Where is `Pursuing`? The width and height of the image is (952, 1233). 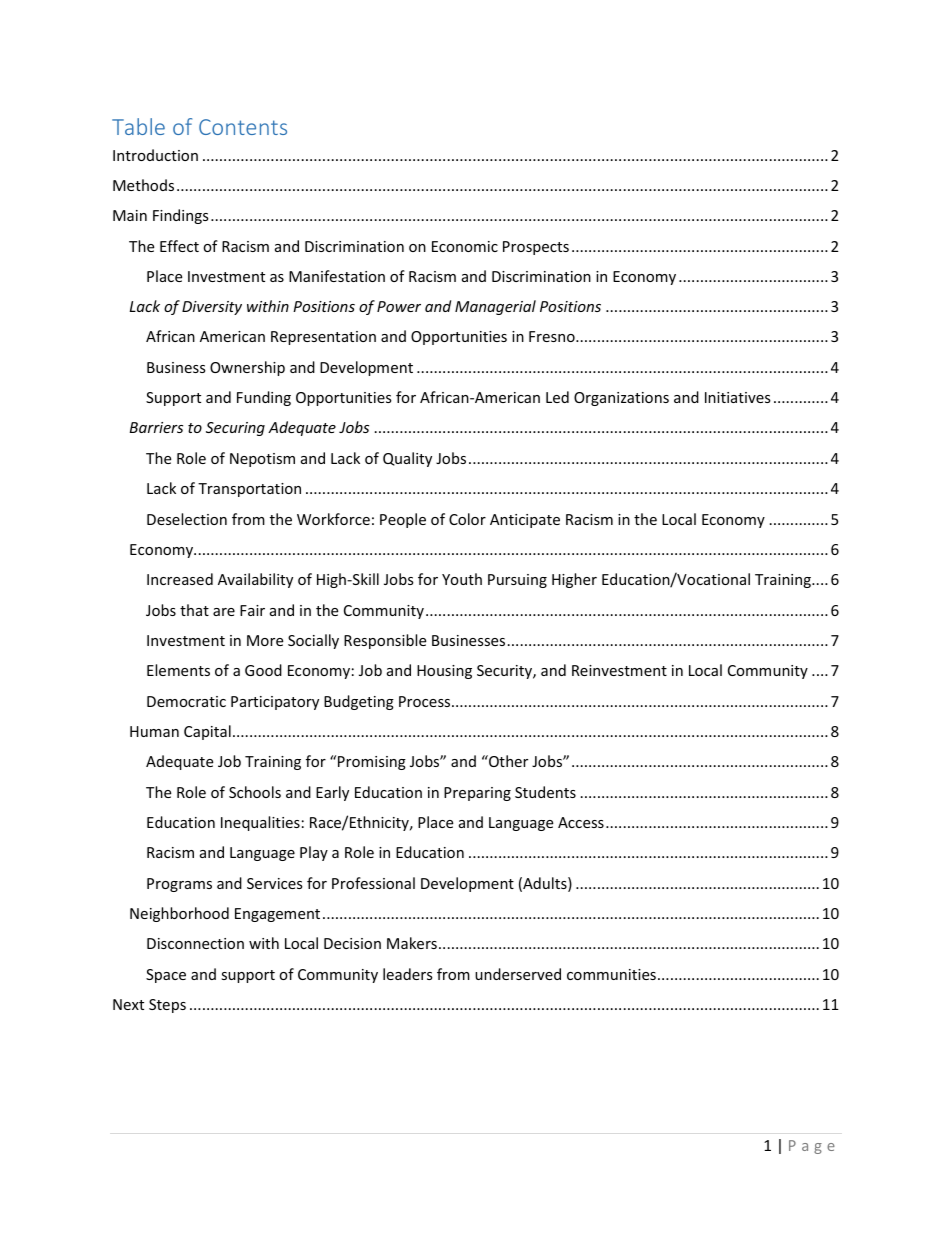 Pursuing is located at coordinates (517, 581).
